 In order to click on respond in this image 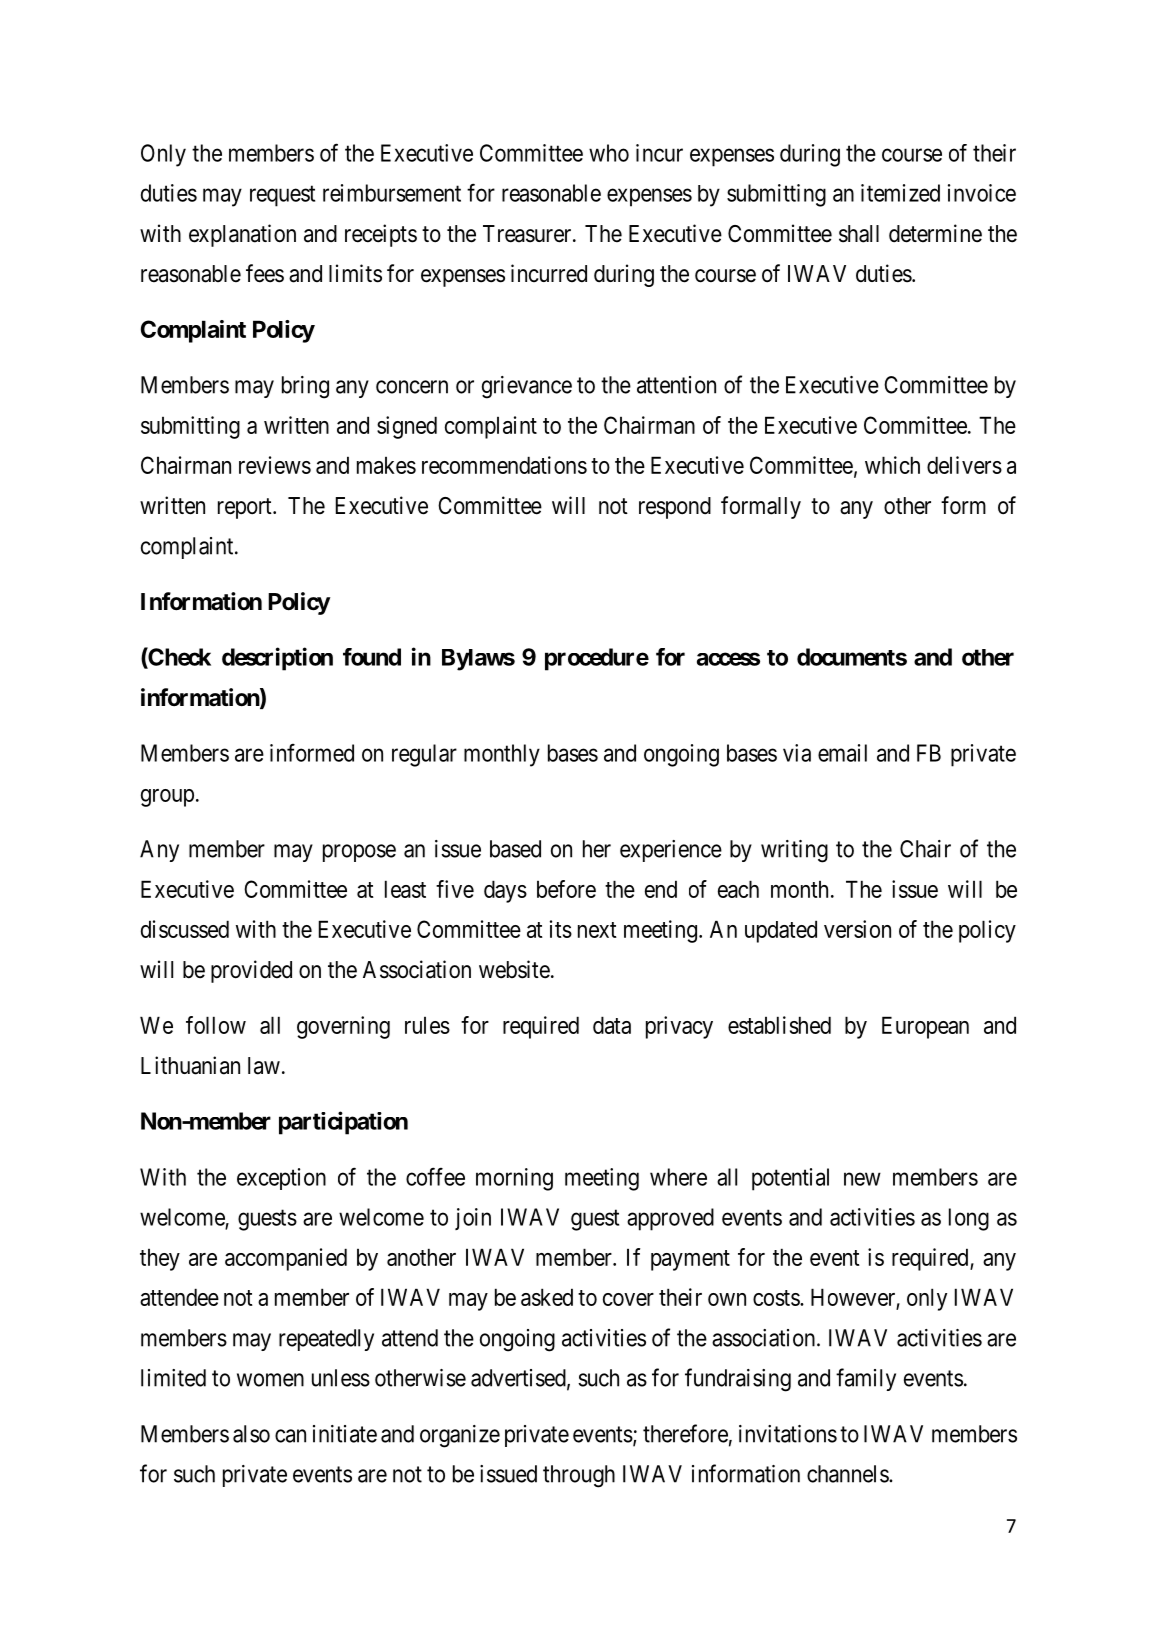, I will do `click(675, 508)`.
